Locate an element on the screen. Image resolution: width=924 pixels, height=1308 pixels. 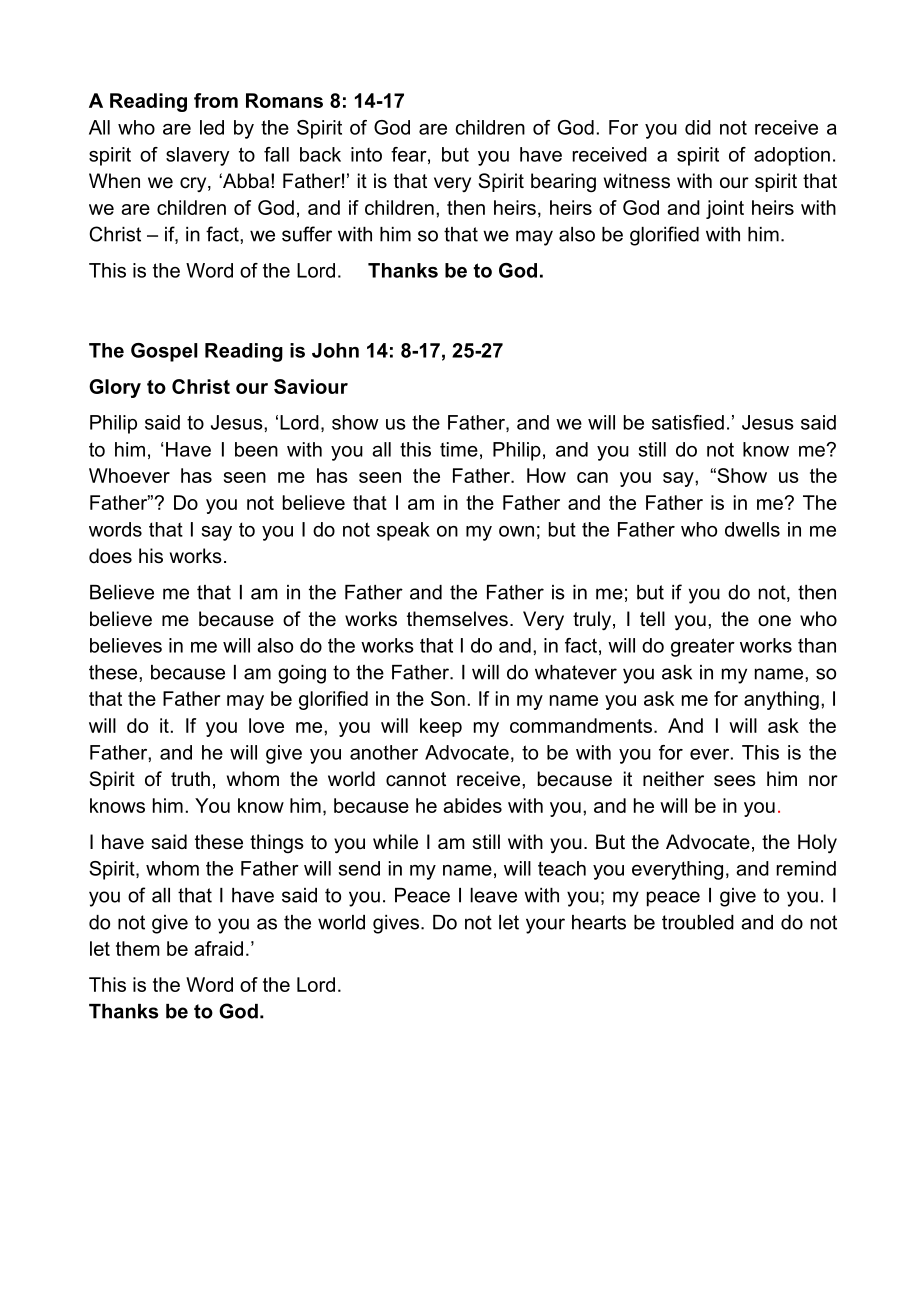
did is located at coordinates (698, 127).
